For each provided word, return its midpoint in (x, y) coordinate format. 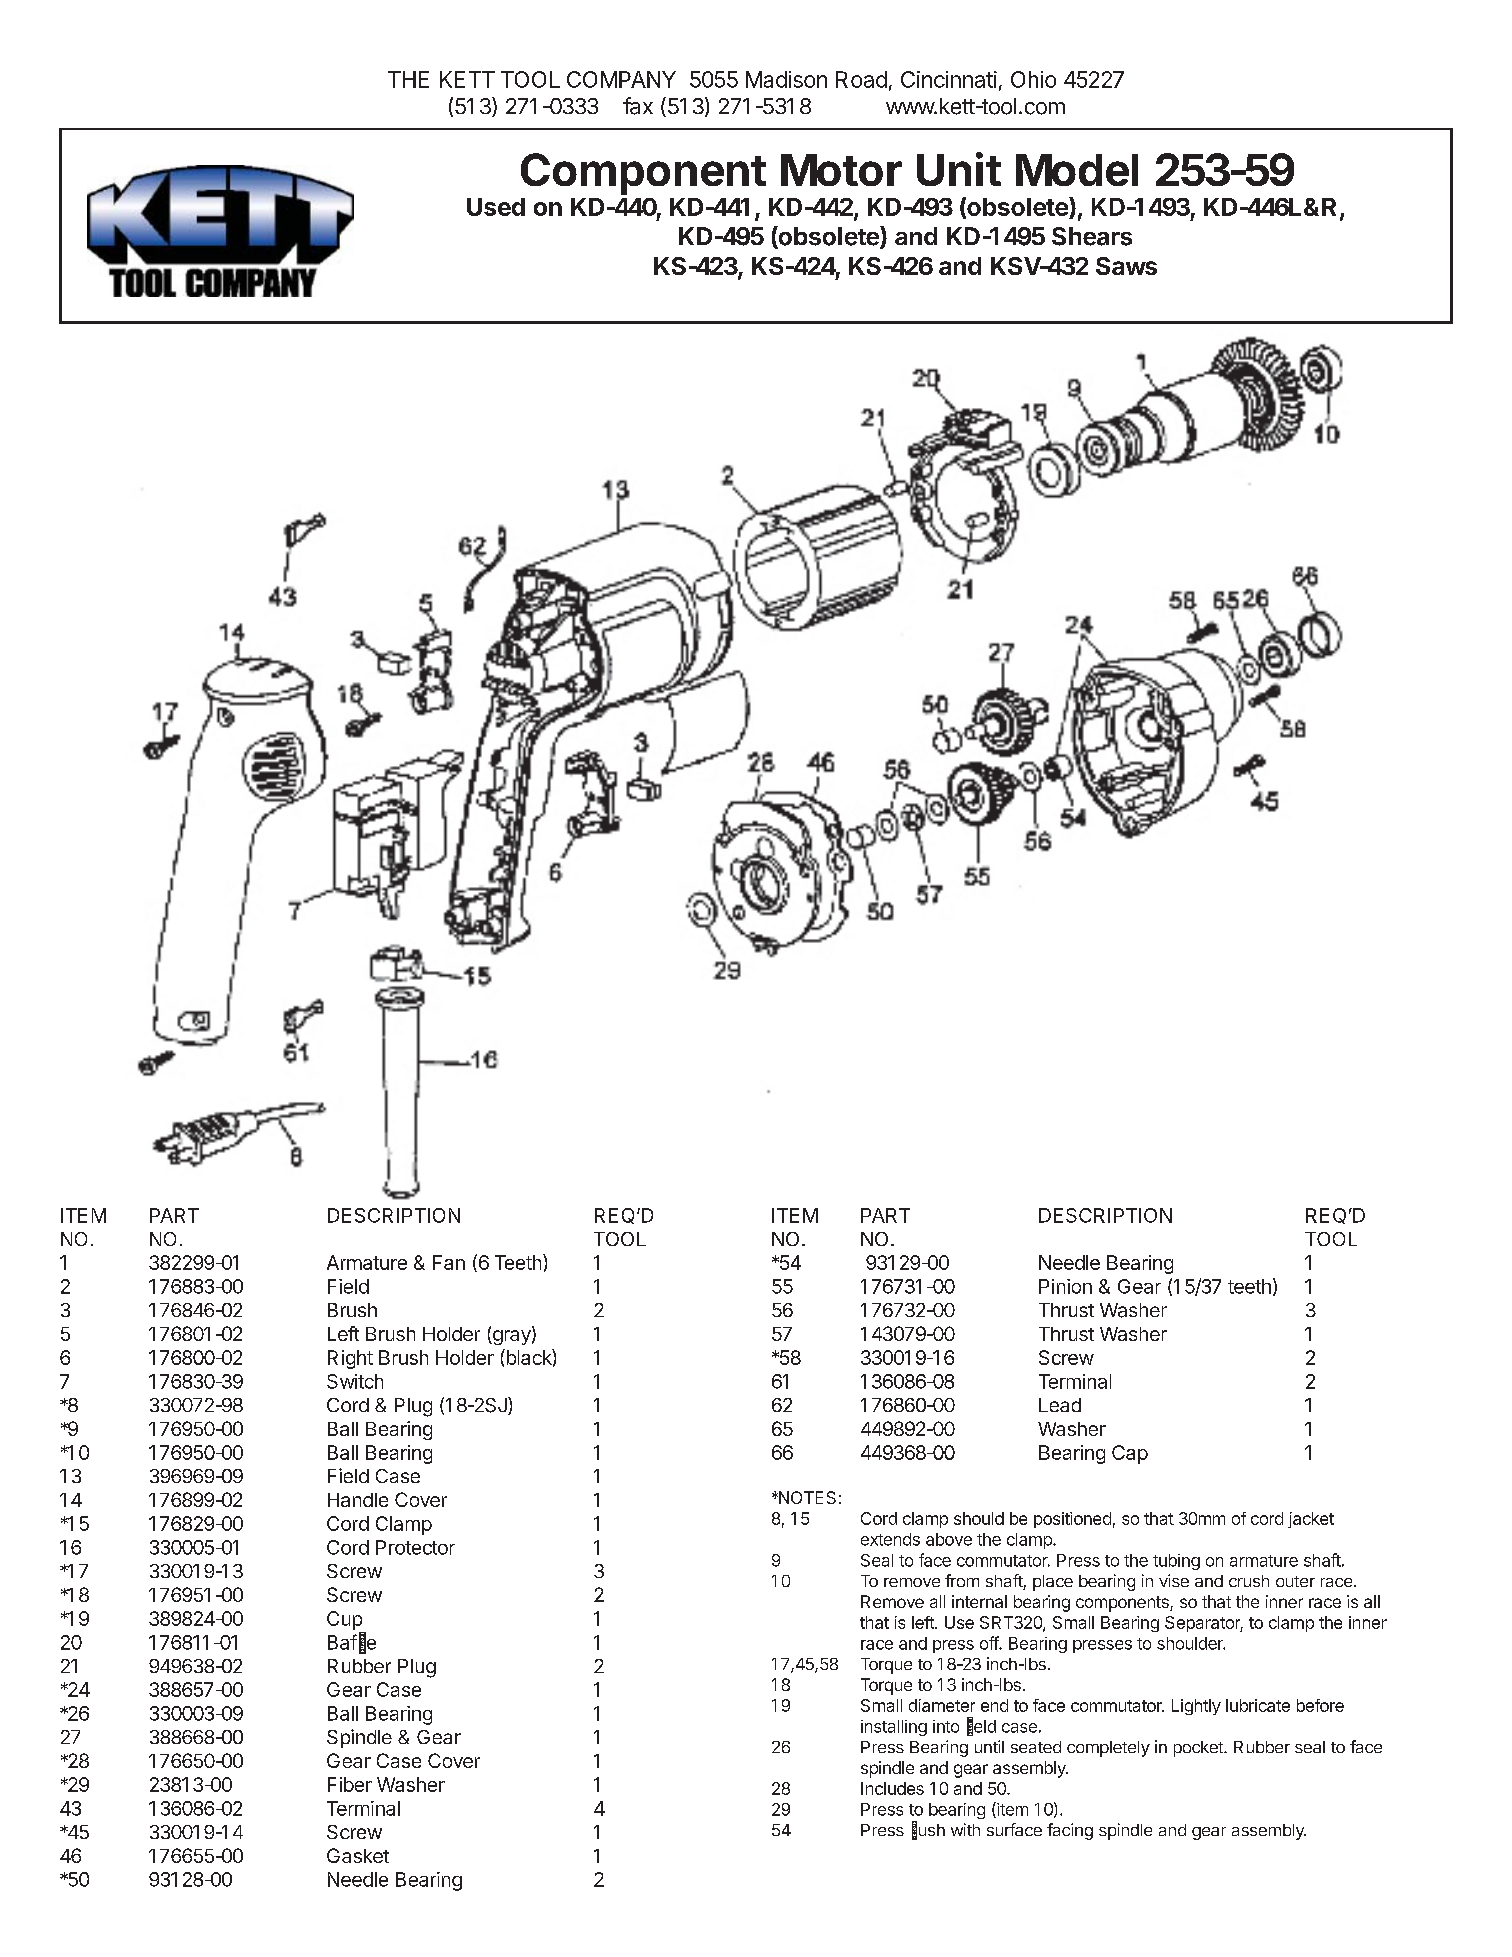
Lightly (1196, 1707)
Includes (892, 1788)
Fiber (350, 1784)
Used (496, 207)
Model (1077, 170)
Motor (841, 170)
